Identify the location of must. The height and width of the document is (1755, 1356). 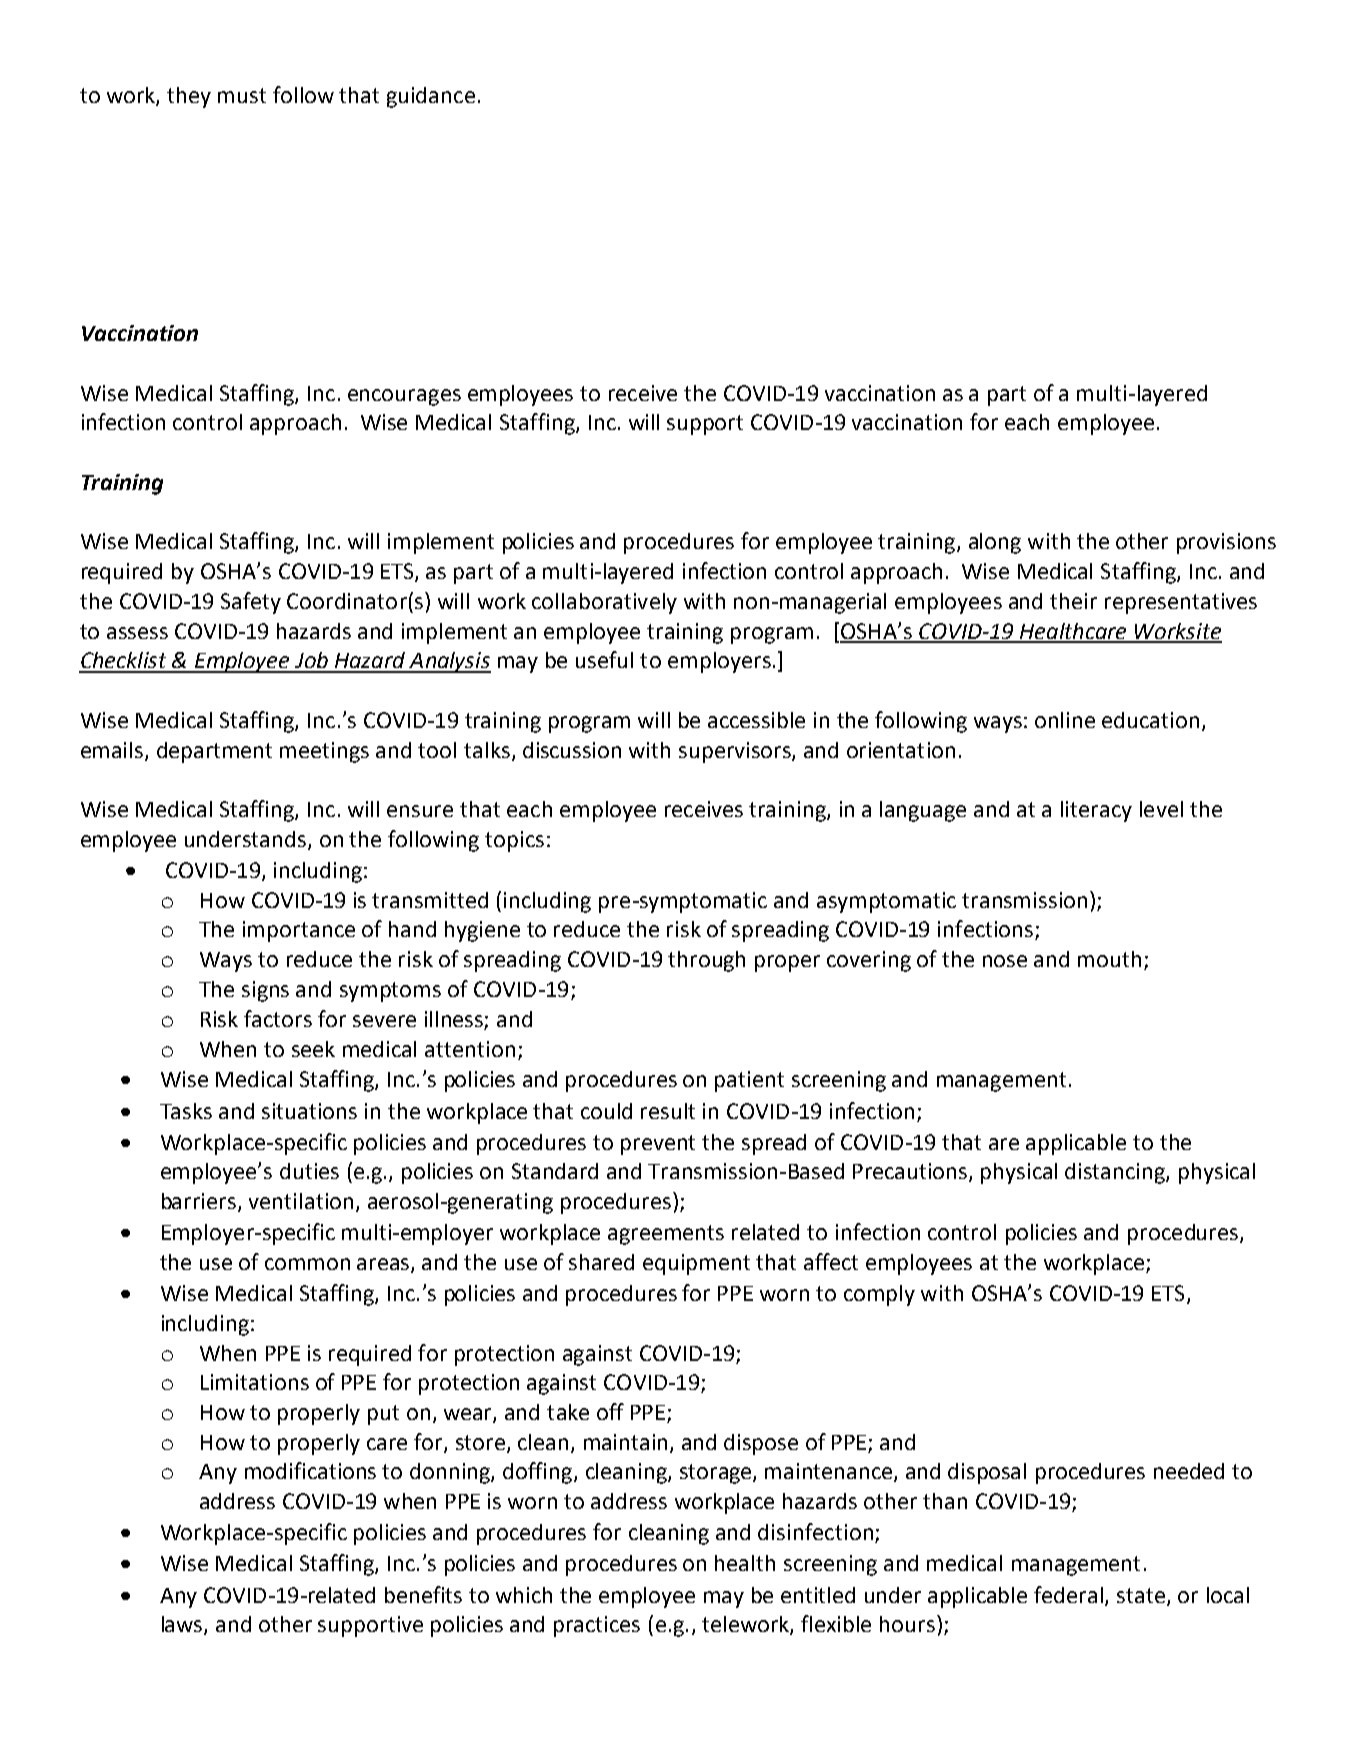
(242, 95).
